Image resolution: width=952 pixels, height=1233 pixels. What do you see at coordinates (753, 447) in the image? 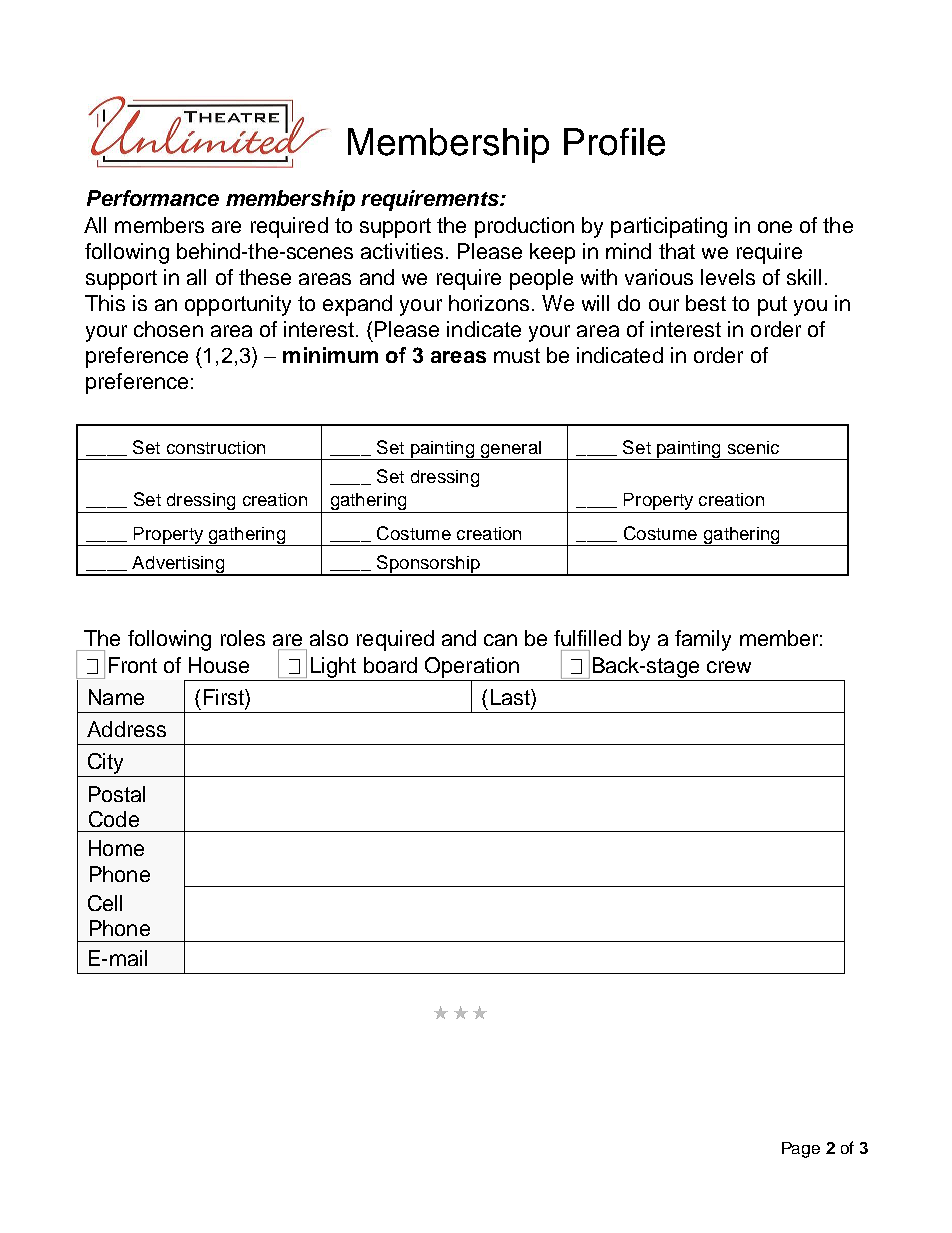
I see `scenic` at bounding box center [753, 447].
